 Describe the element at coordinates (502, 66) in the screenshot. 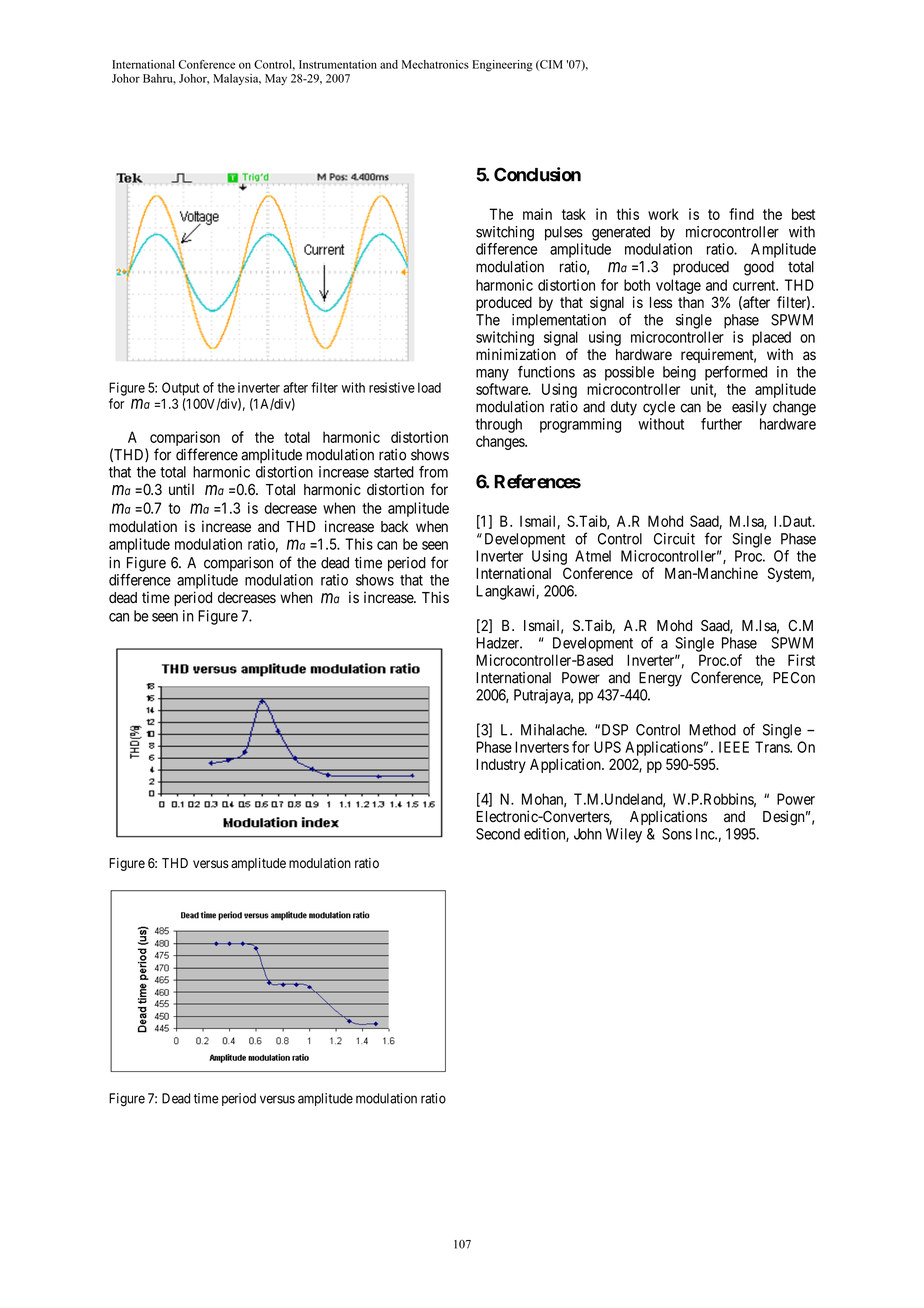

I see `Engineering` at that location.
